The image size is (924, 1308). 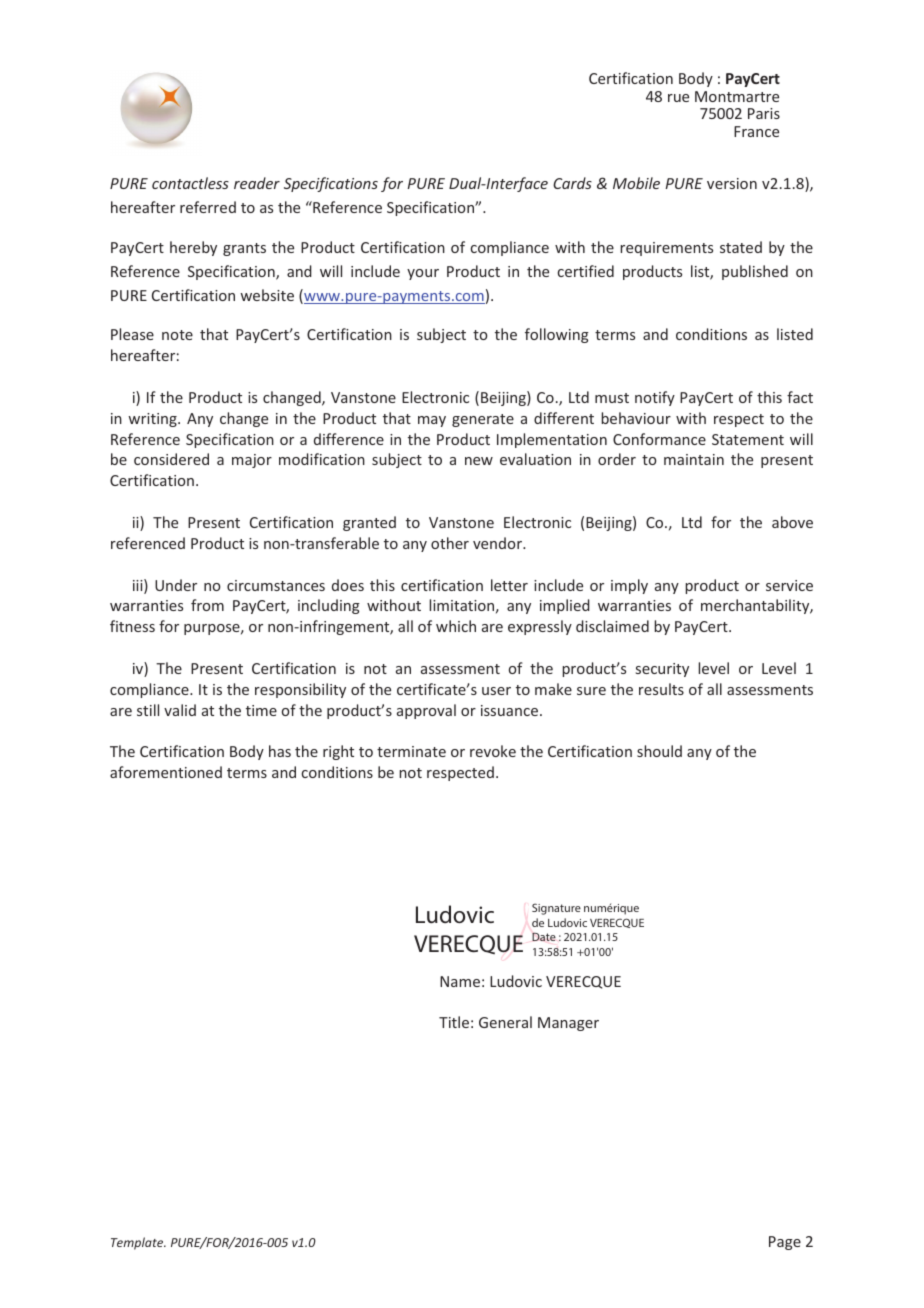 I want to click on user, so click(x=496, y=691).
